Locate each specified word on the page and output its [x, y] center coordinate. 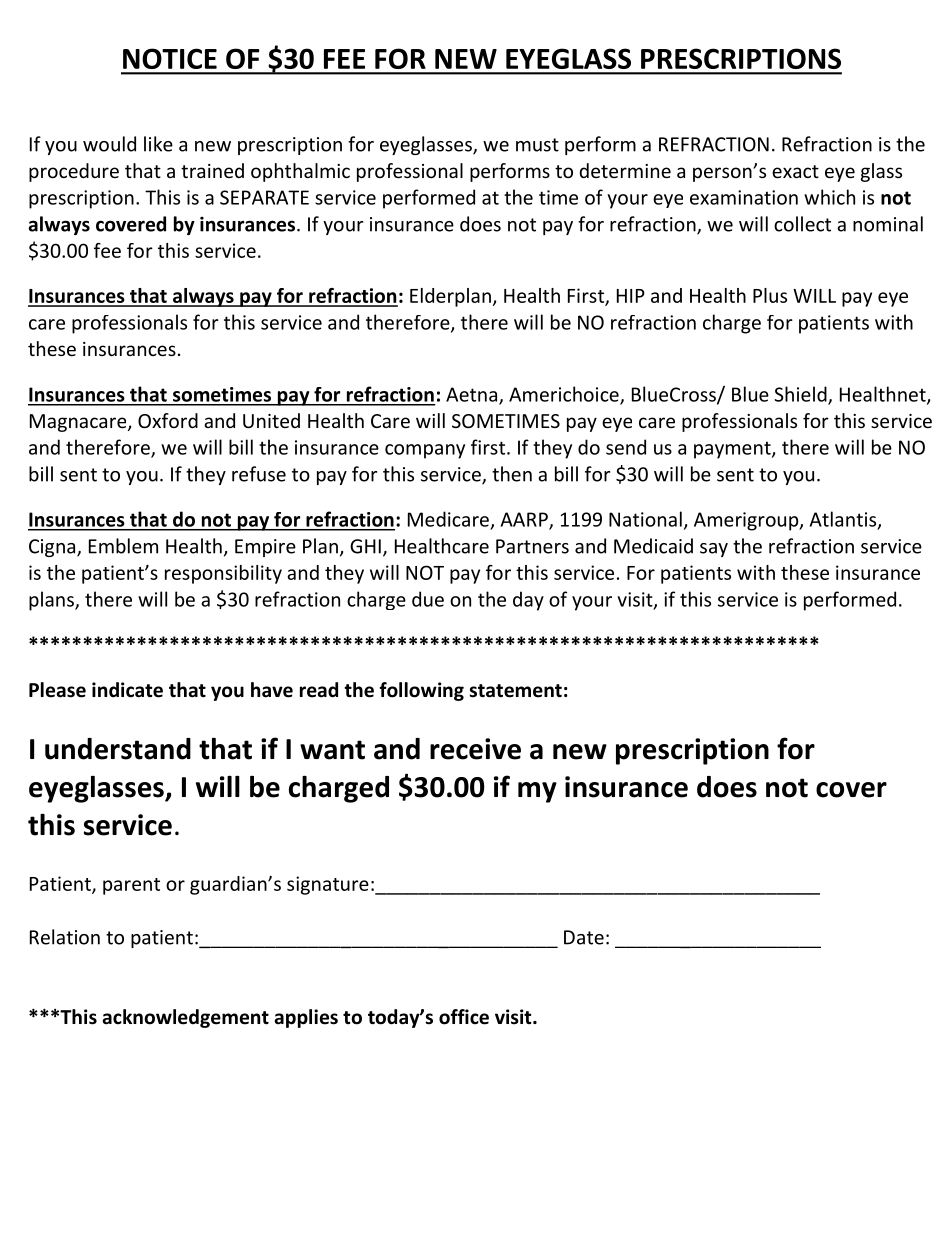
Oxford [168, 420]
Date [584, 937]
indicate [127, 690]
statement [515, 691]
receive [475, 749]
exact [795, 171]
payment [733, 450]
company [425, 451]
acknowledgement [186, 1018]
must [537, 145]
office [464, 1017]
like [158, 144]
